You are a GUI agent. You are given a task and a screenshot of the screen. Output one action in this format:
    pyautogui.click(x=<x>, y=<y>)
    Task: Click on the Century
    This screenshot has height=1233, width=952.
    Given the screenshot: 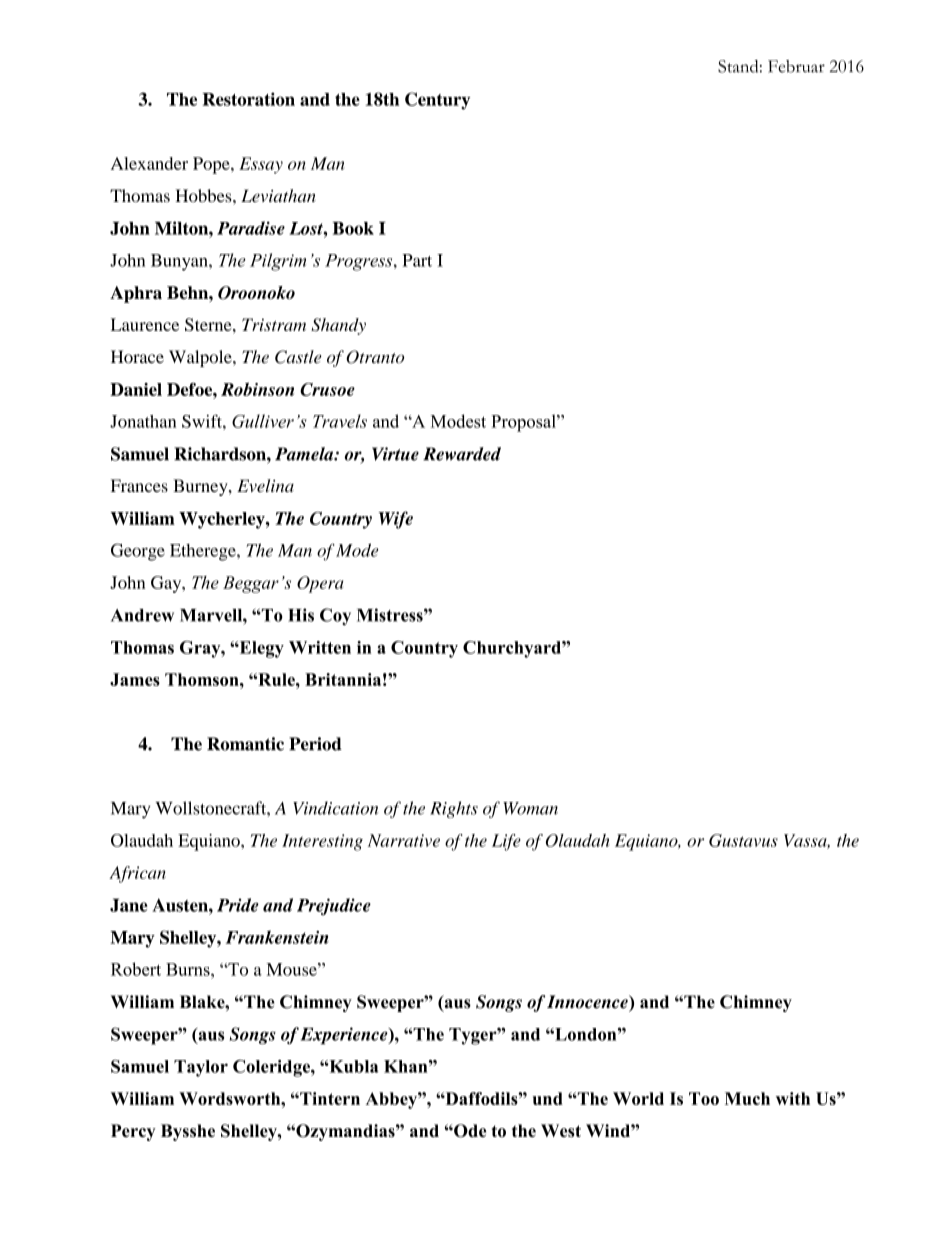 What is the action you would take?
    pyautogui.click(x=437, y=101)
